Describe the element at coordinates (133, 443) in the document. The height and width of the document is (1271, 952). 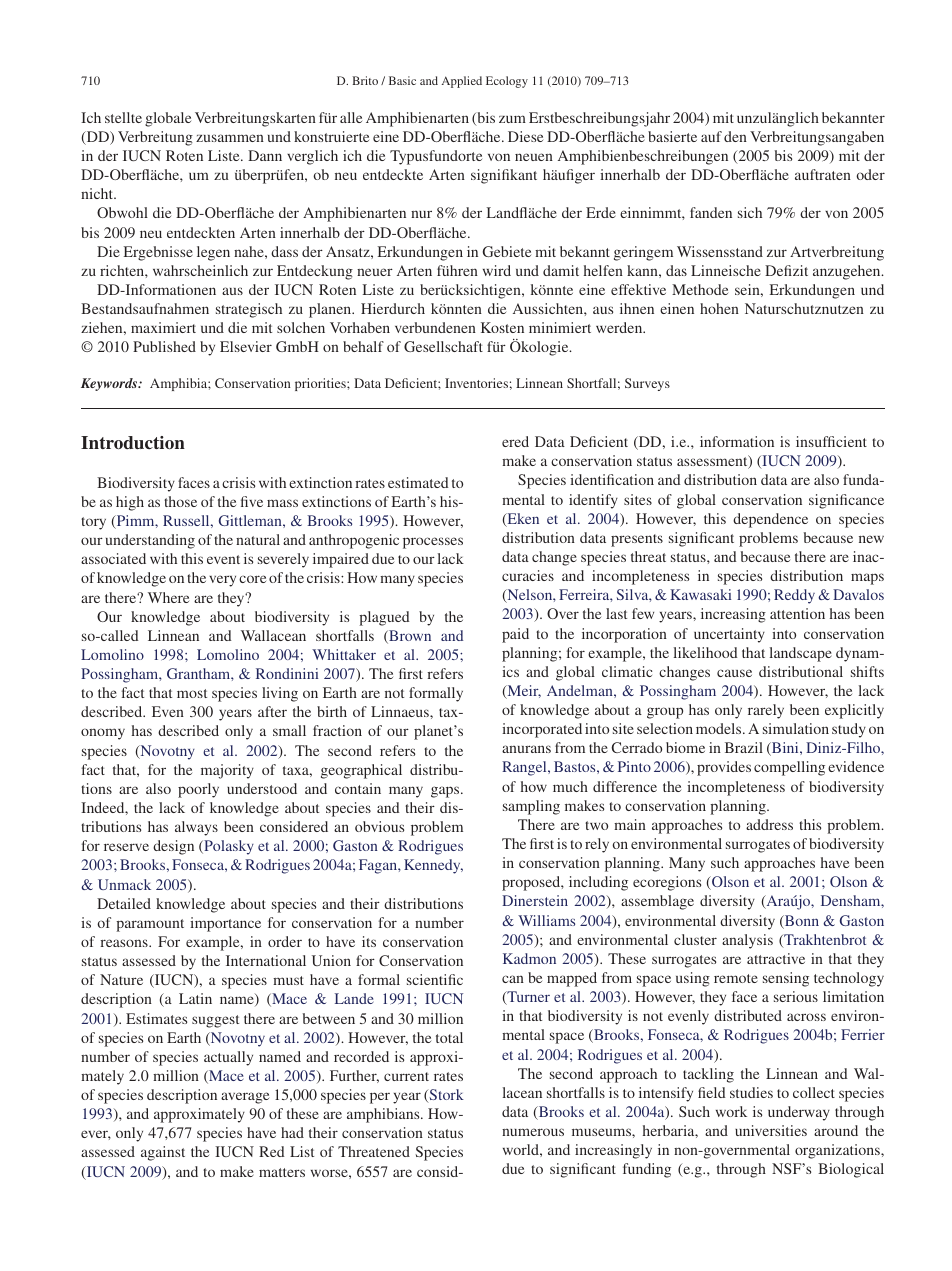
I see `Introduction` at that location.
